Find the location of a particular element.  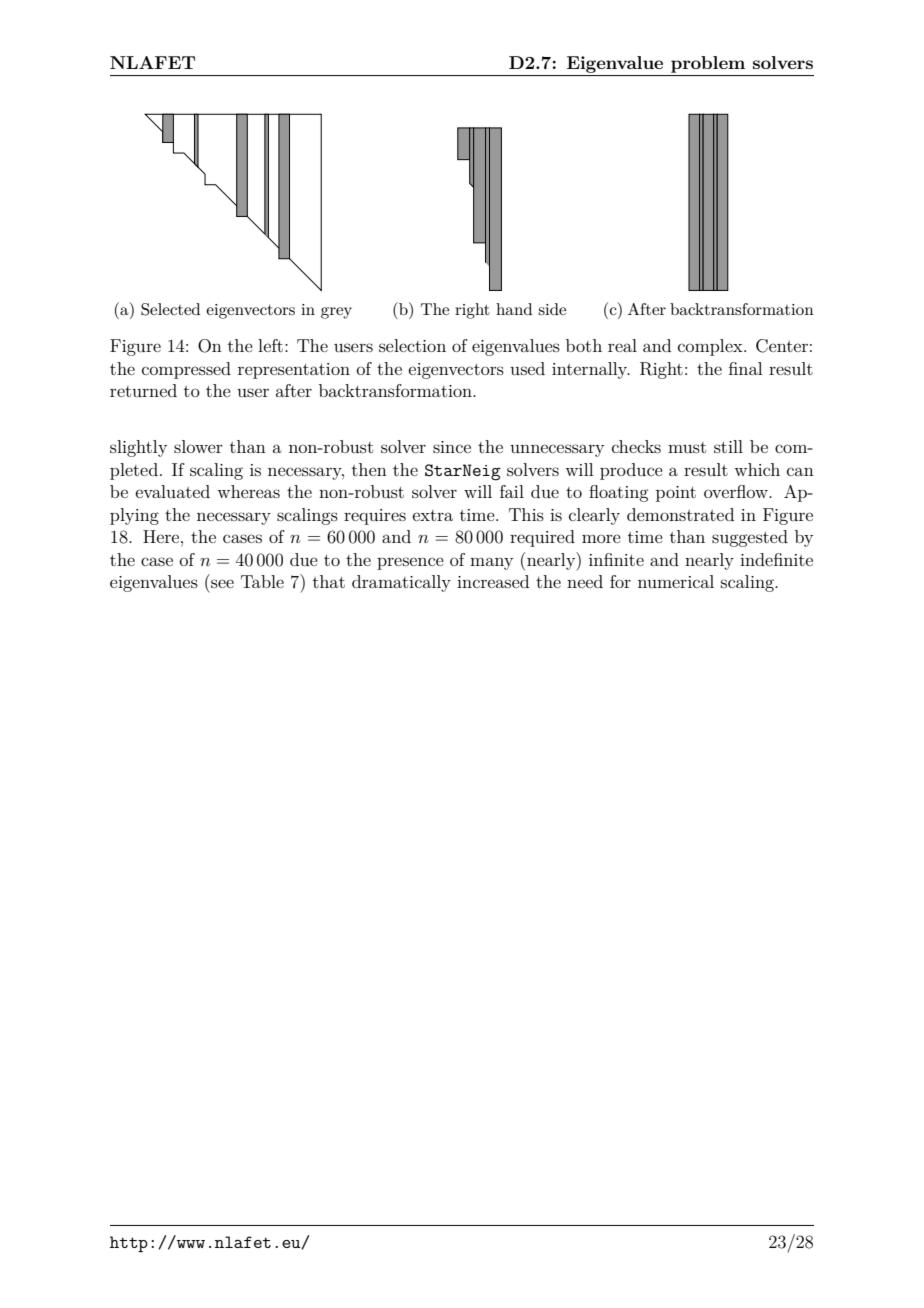

see is located at coordinates (222, 583).
